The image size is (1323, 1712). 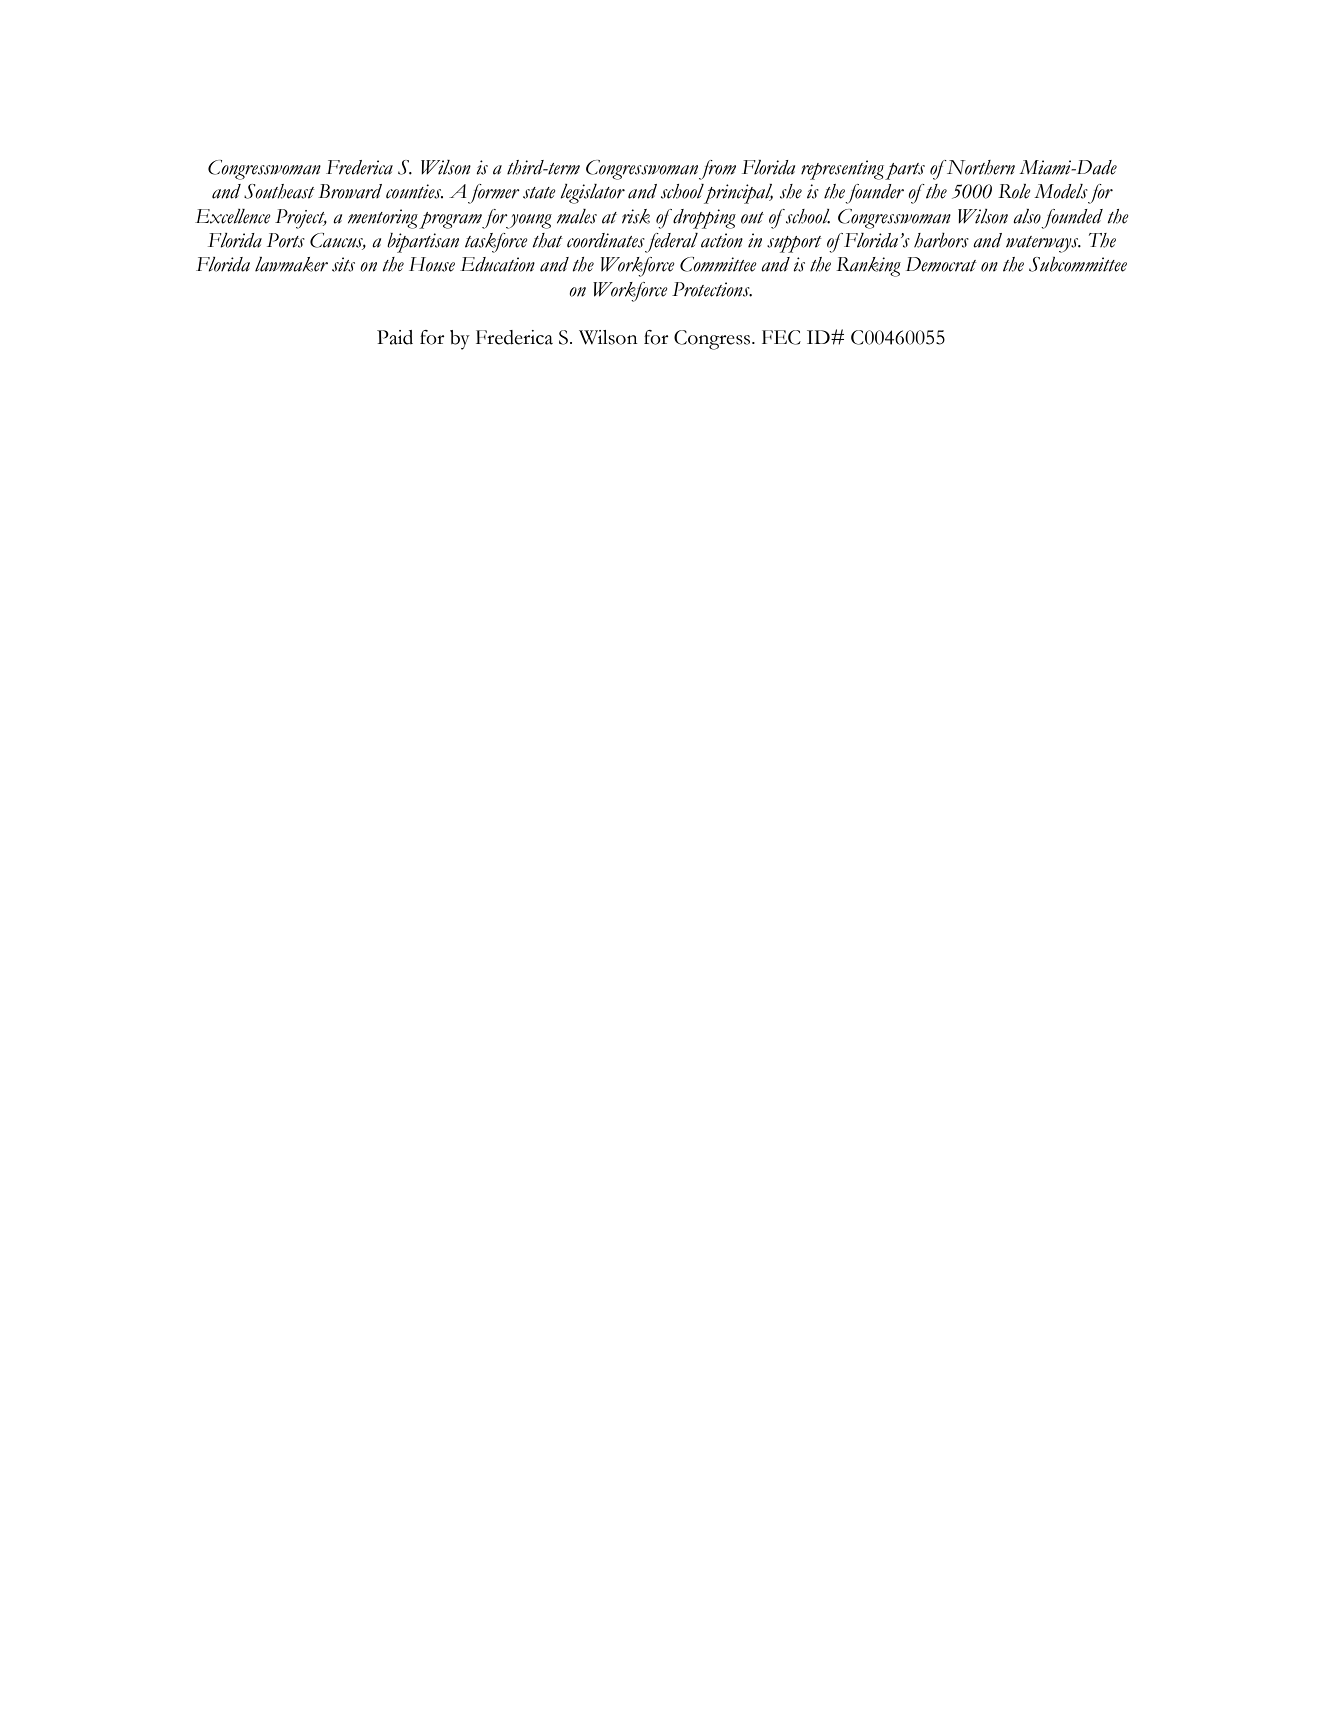 What do you see at coordinates (712, 289) in the screenshot?
I see `Protections` at bounding box center [712, 289].
